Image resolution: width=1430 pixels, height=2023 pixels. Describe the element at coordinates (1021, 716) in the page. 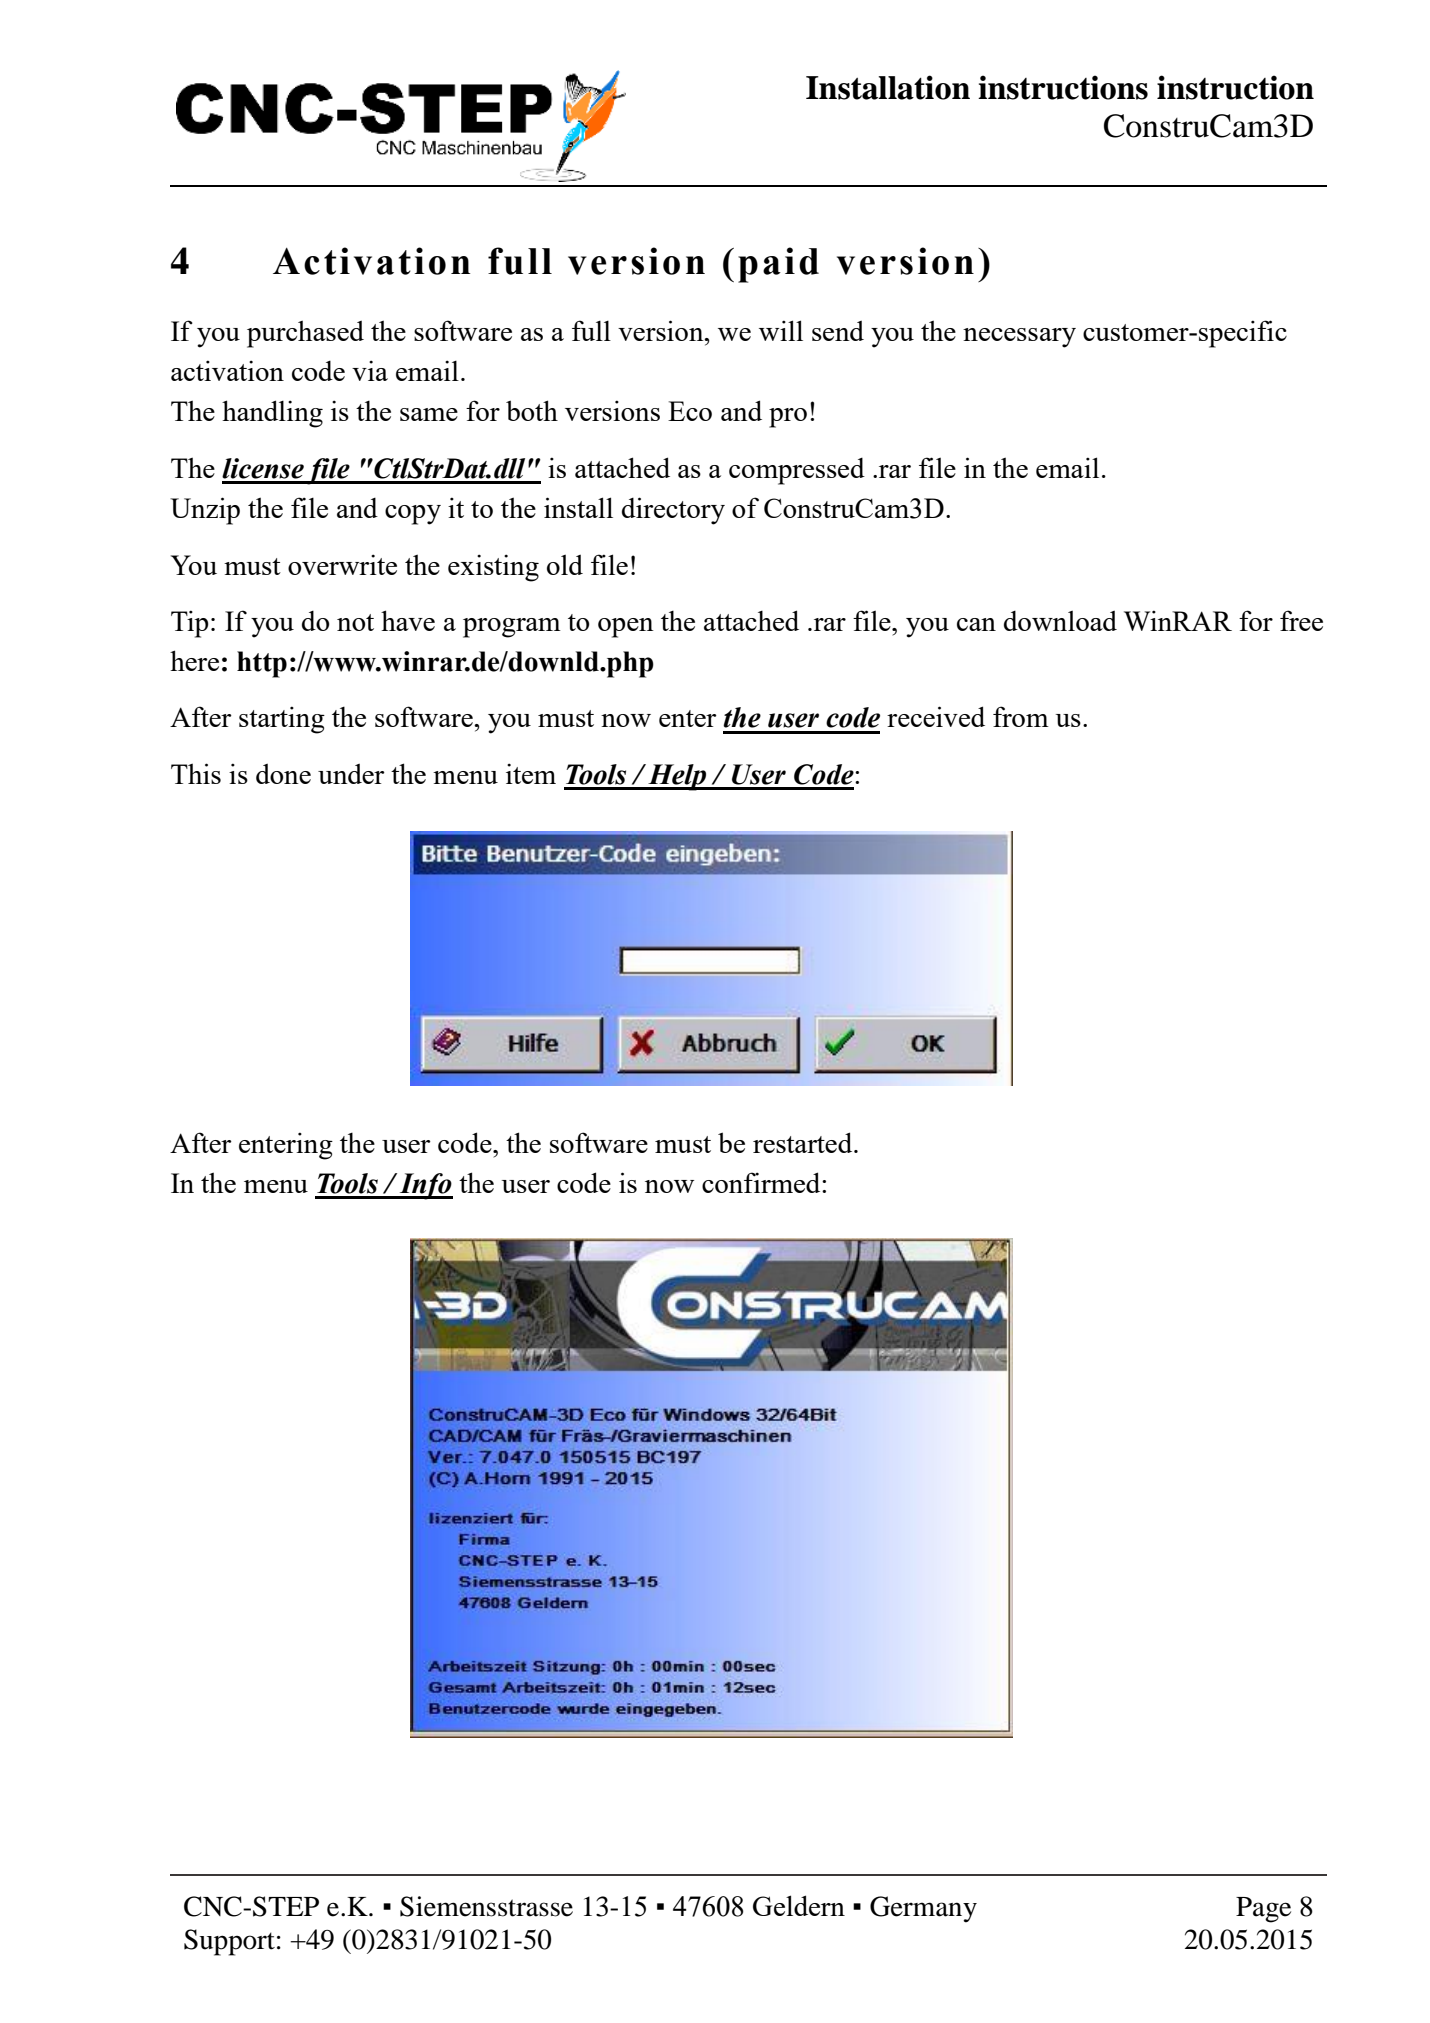

I see `from` at that location.
